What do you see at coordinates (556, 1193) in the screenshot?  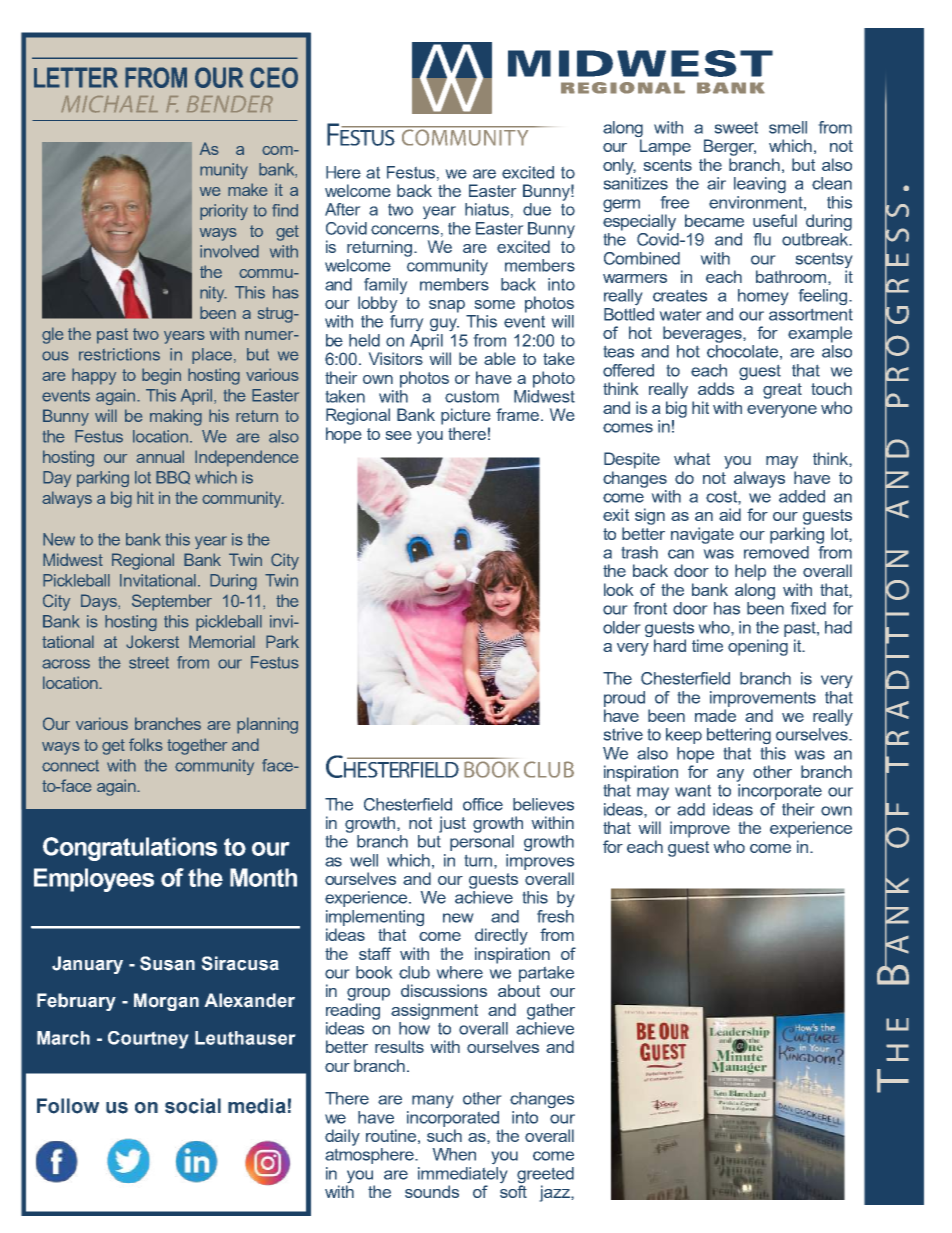 I see `jazz` at bounding box center [556, 1193].
